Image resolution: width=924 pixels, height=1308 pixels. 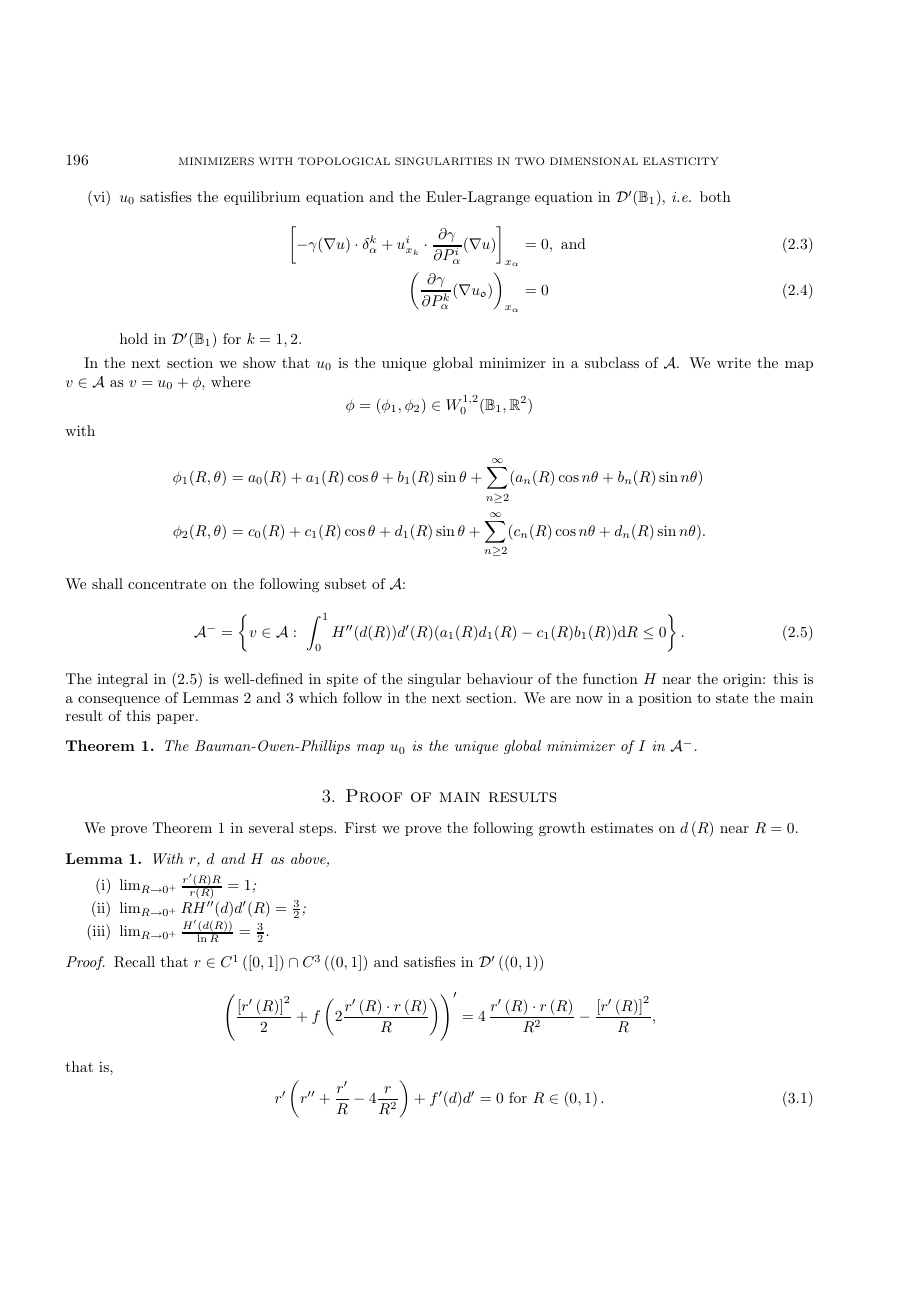 What do you see at coordinates (360, 827) in the screenshot?
I see `First` at bounding box center [360, 827].
